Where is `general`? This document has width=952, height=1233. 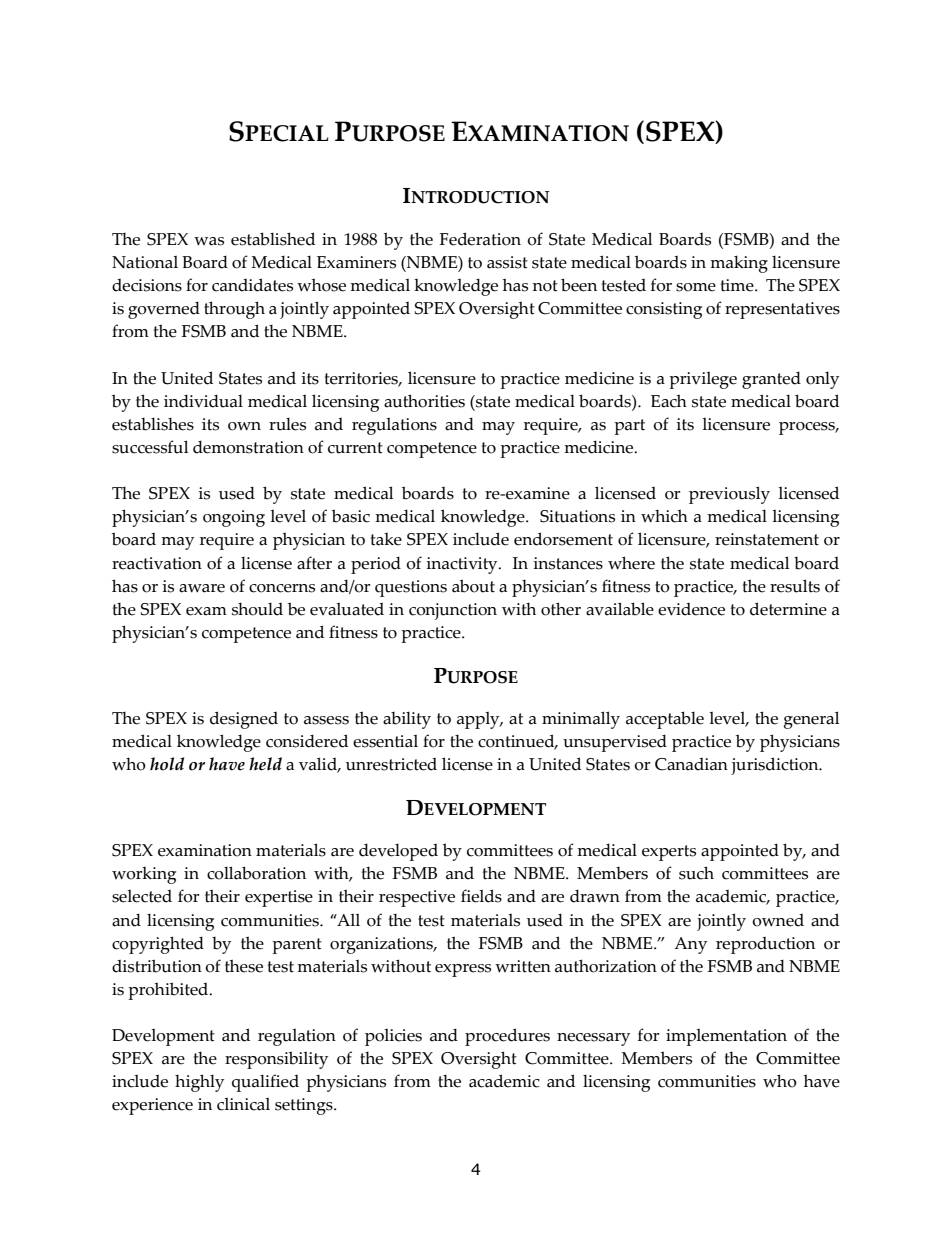
general is located at coordinates (811, 720).
